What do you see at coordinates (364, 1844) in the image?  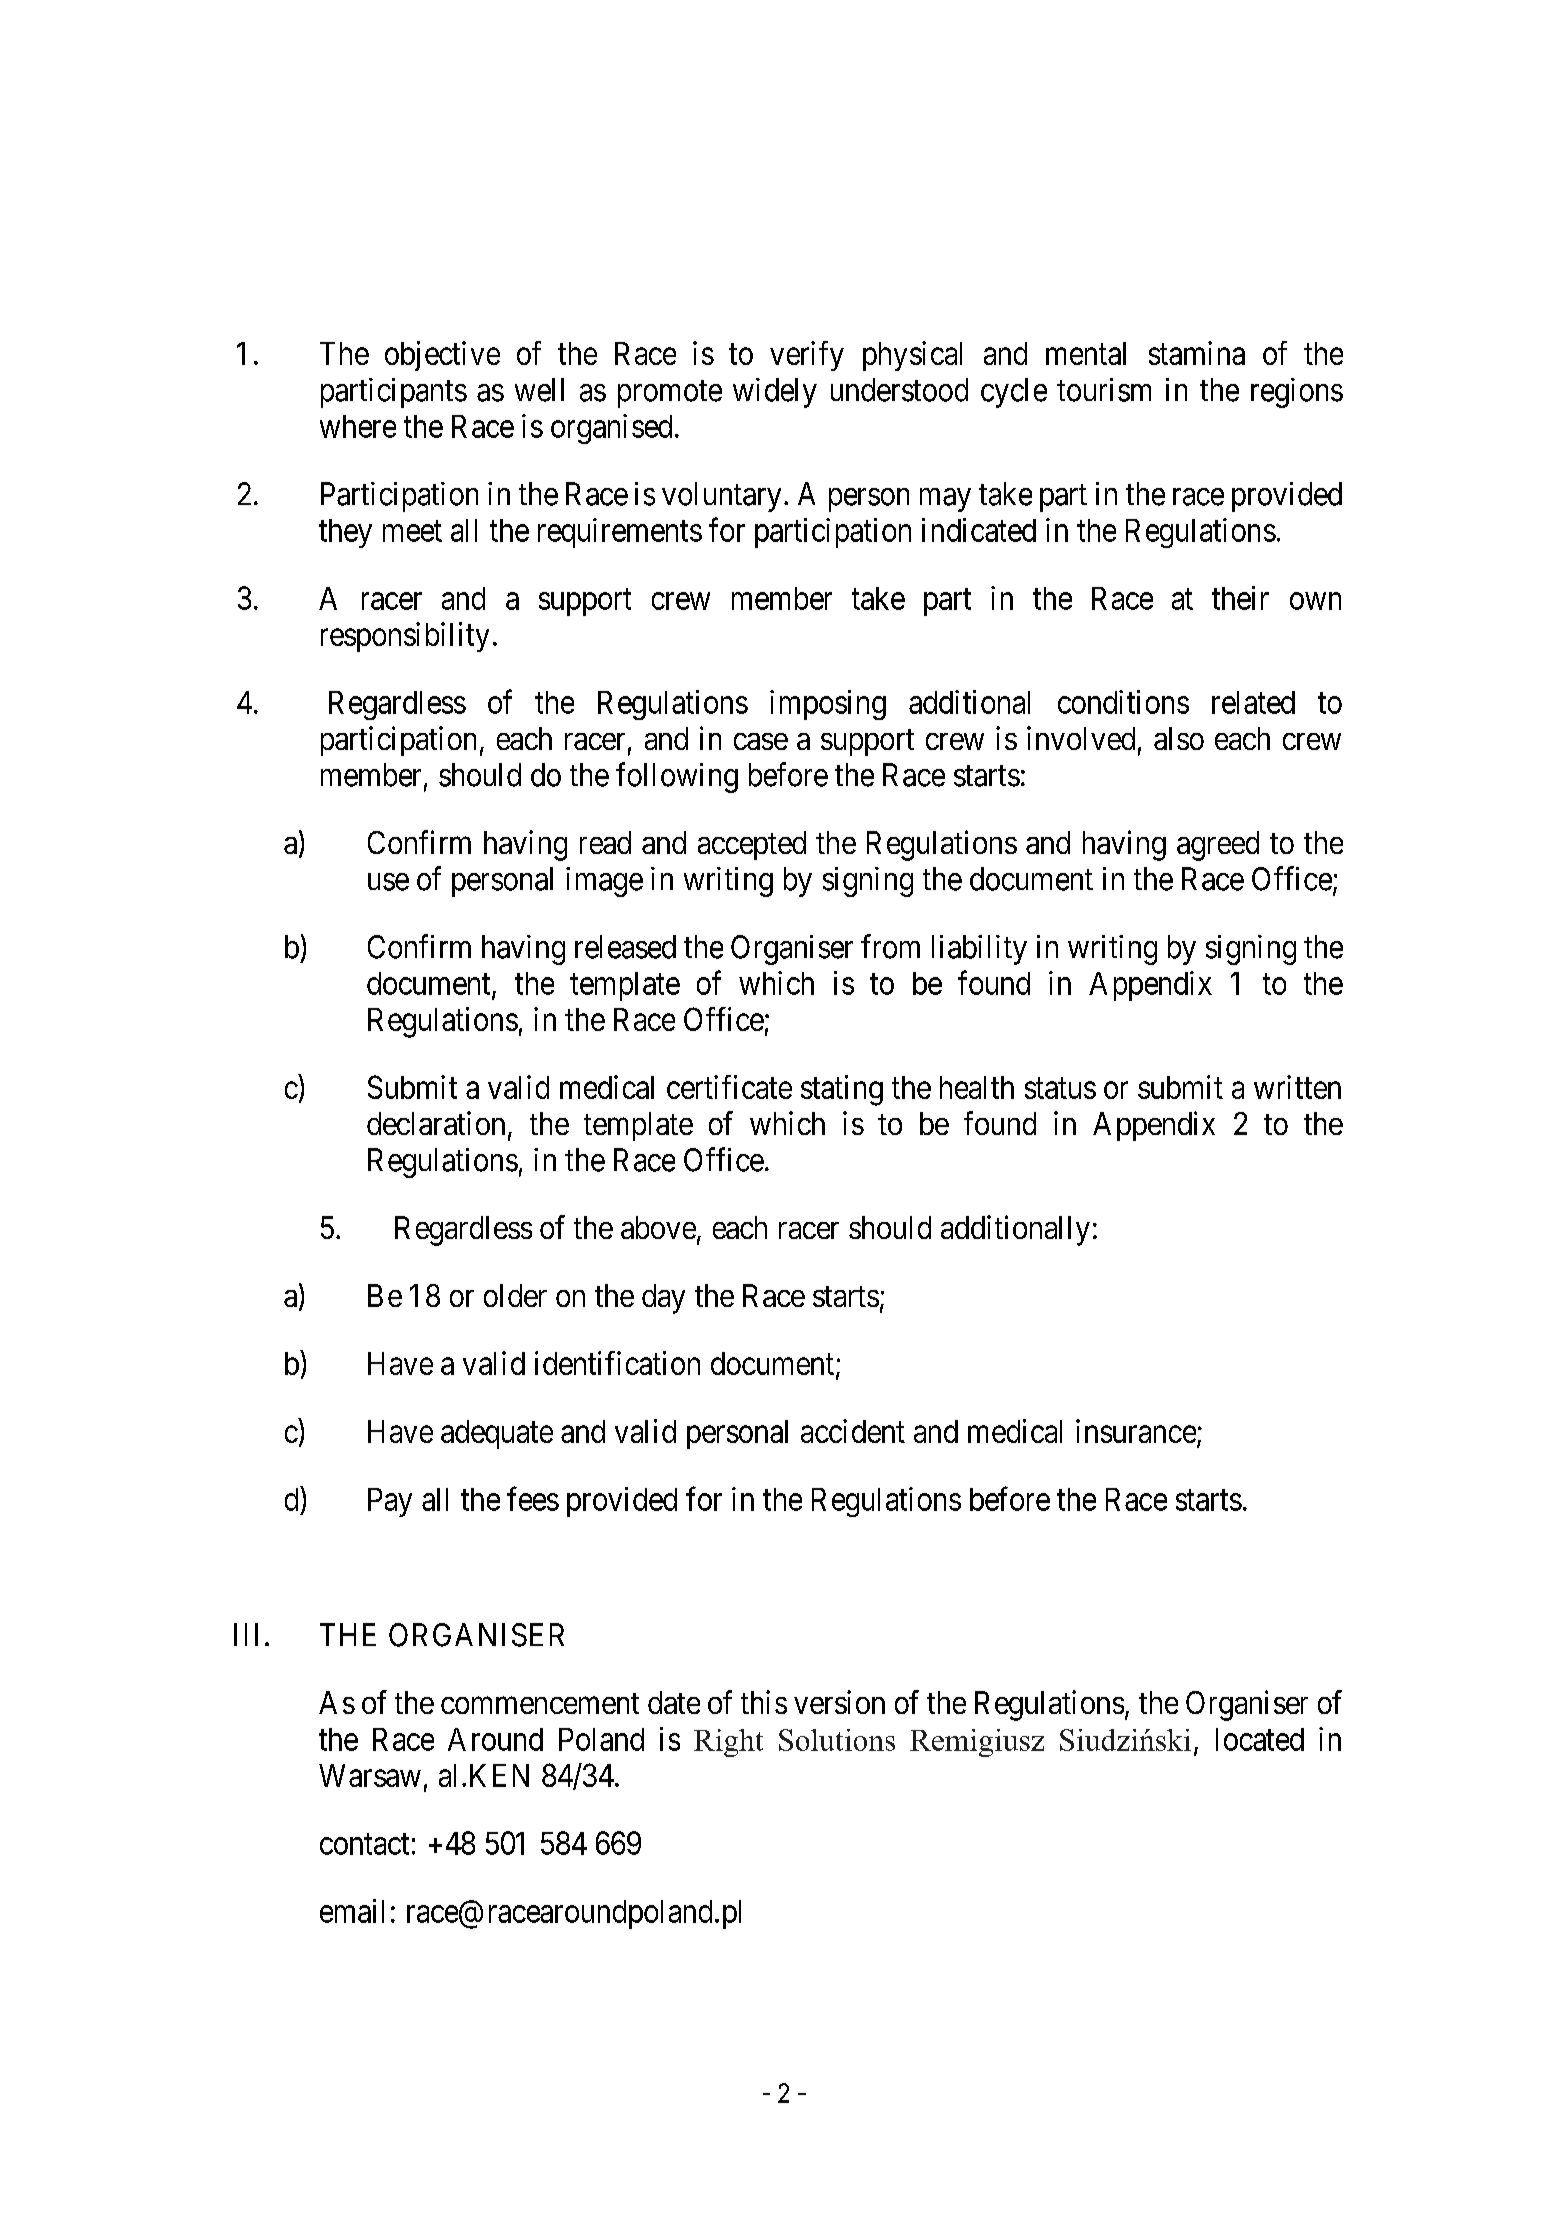 I see `contact` at bounding box center [364, 1844].
